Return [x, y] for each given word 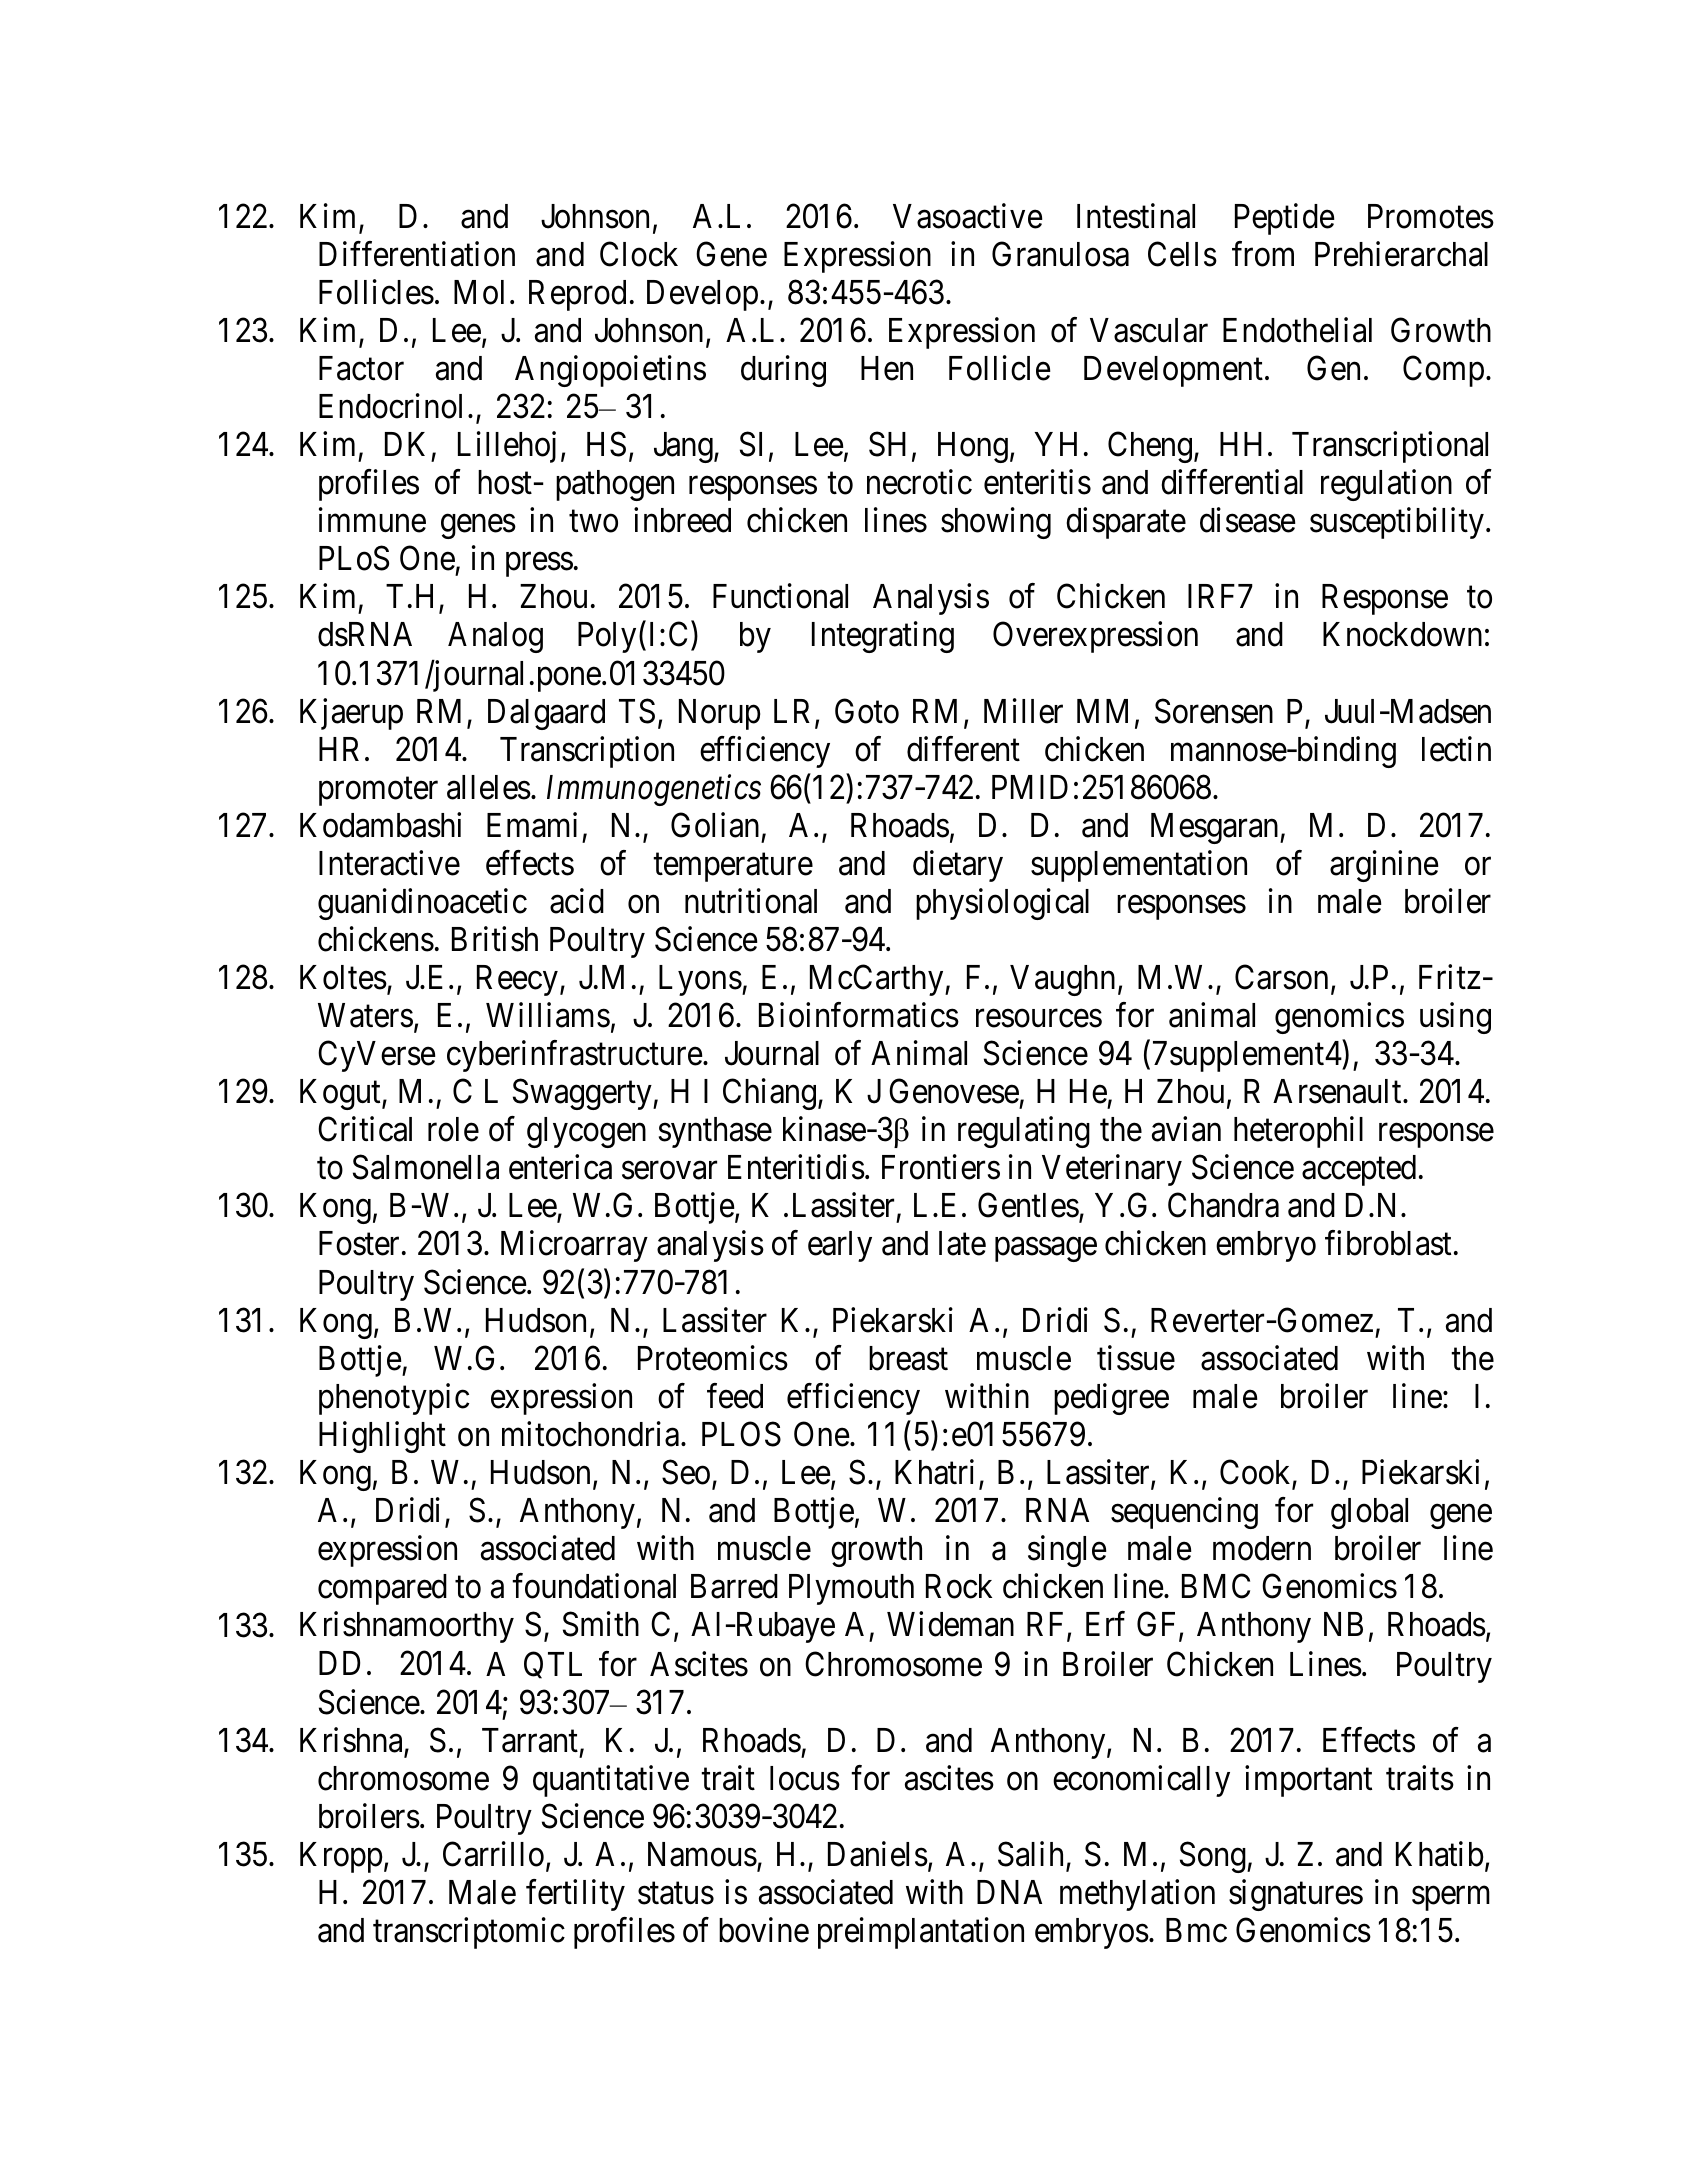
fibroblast [1388, 1243]
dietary [958, 866]
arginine [1384, 866]
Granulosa [1060, 254]
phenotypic [394, 1399]
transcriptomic [469, 1933]
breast [908, 1358]
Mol [479, 292]
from [1263, 254]
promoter [378, 792]
